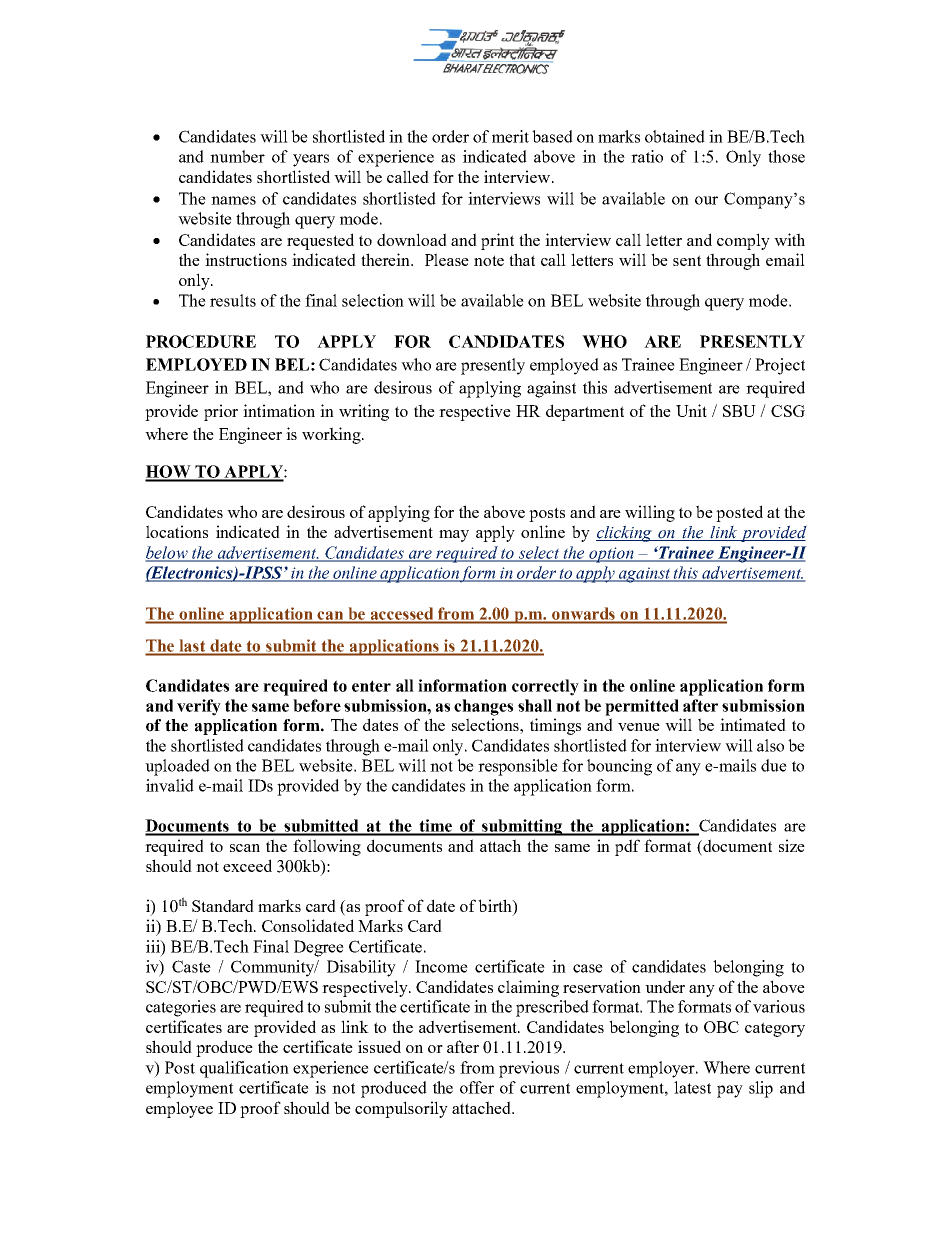 The image size is (952, 1233). What do you see at coordinates (401, 614) in the image?
I see `accessed` at bounding box center [401, 614].
